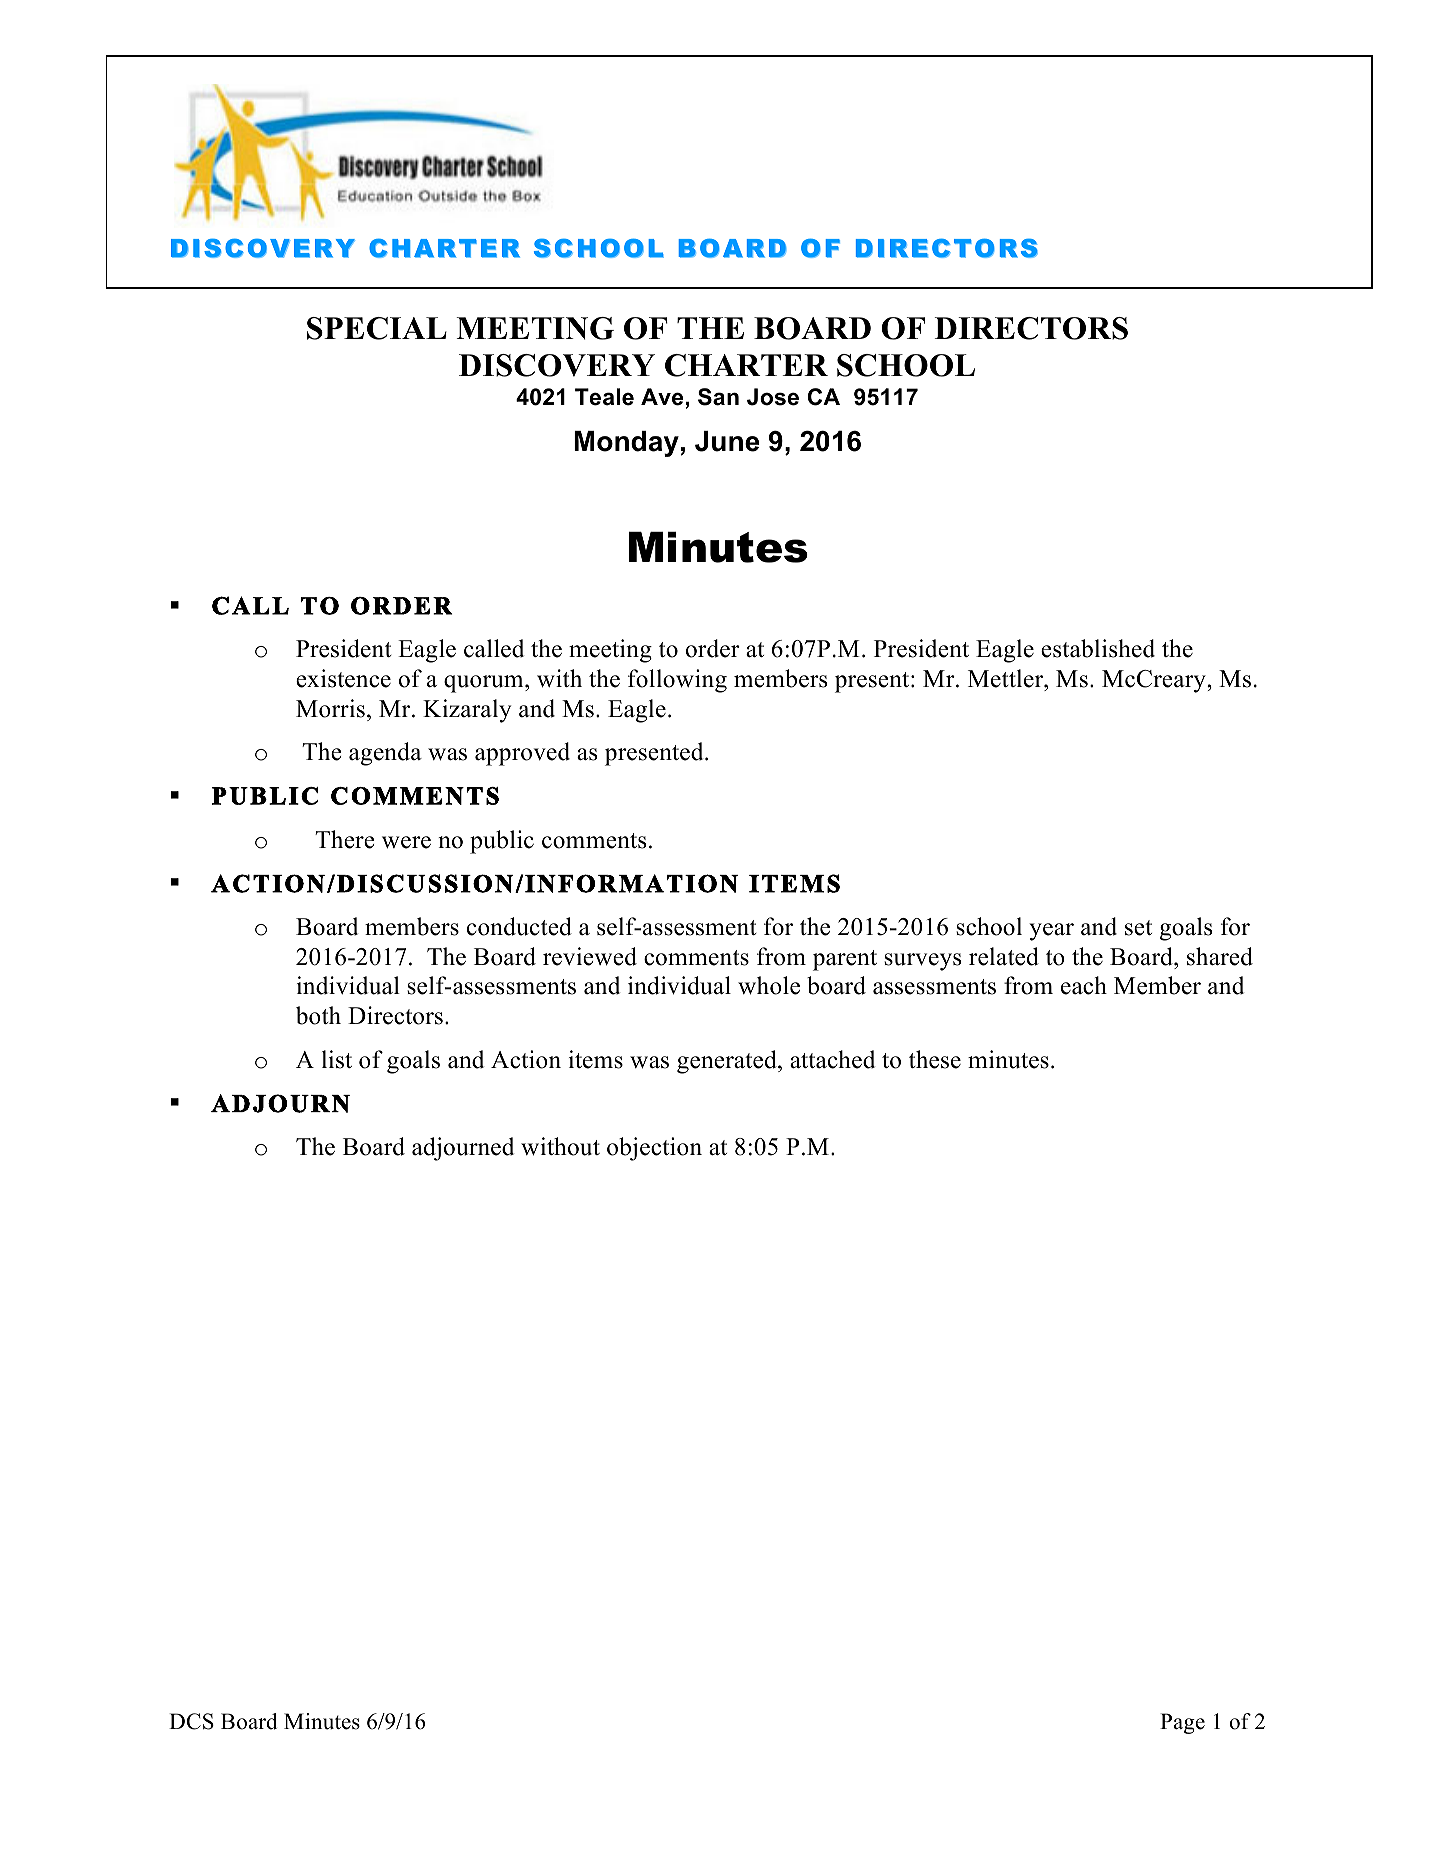 Image resolution: width=1434 pixels, height=1856 pixels. I want to click on SPECIAL, so click(377, 328).
